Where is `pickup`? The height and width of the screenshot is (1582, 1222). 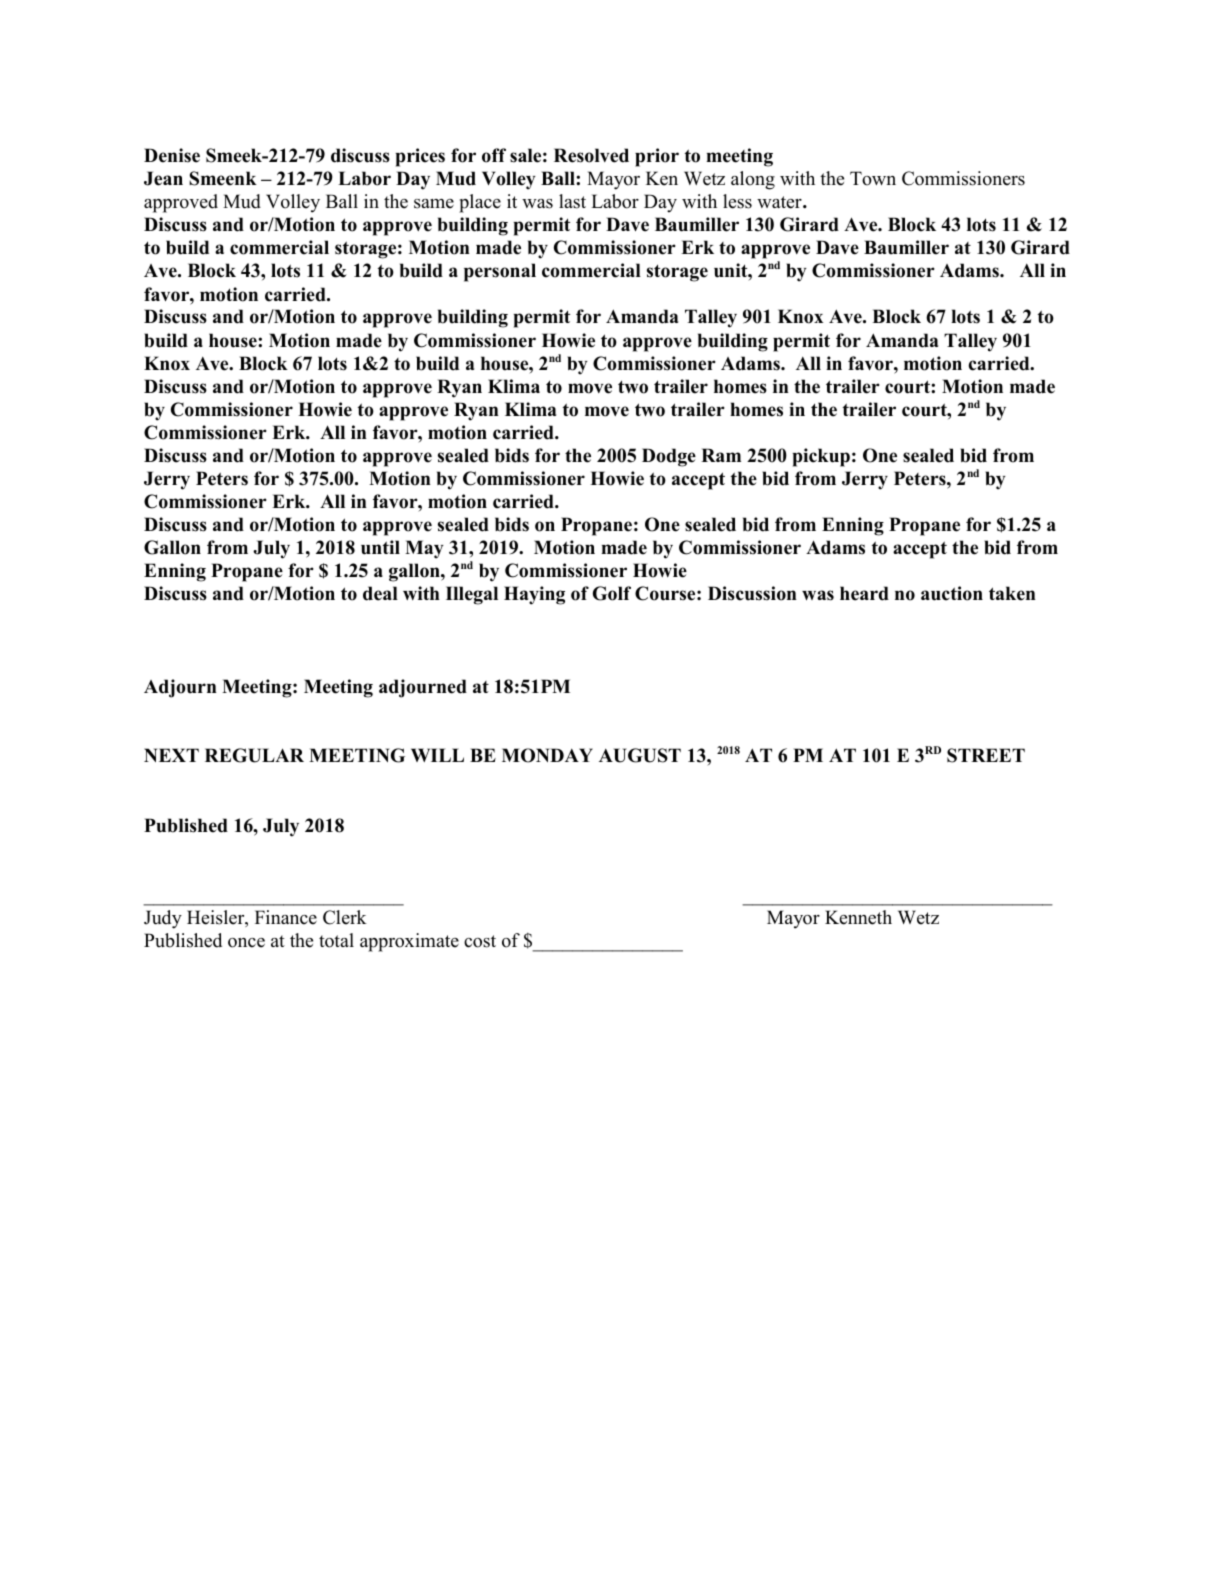 pickup is located at coordinates (821, 457).
